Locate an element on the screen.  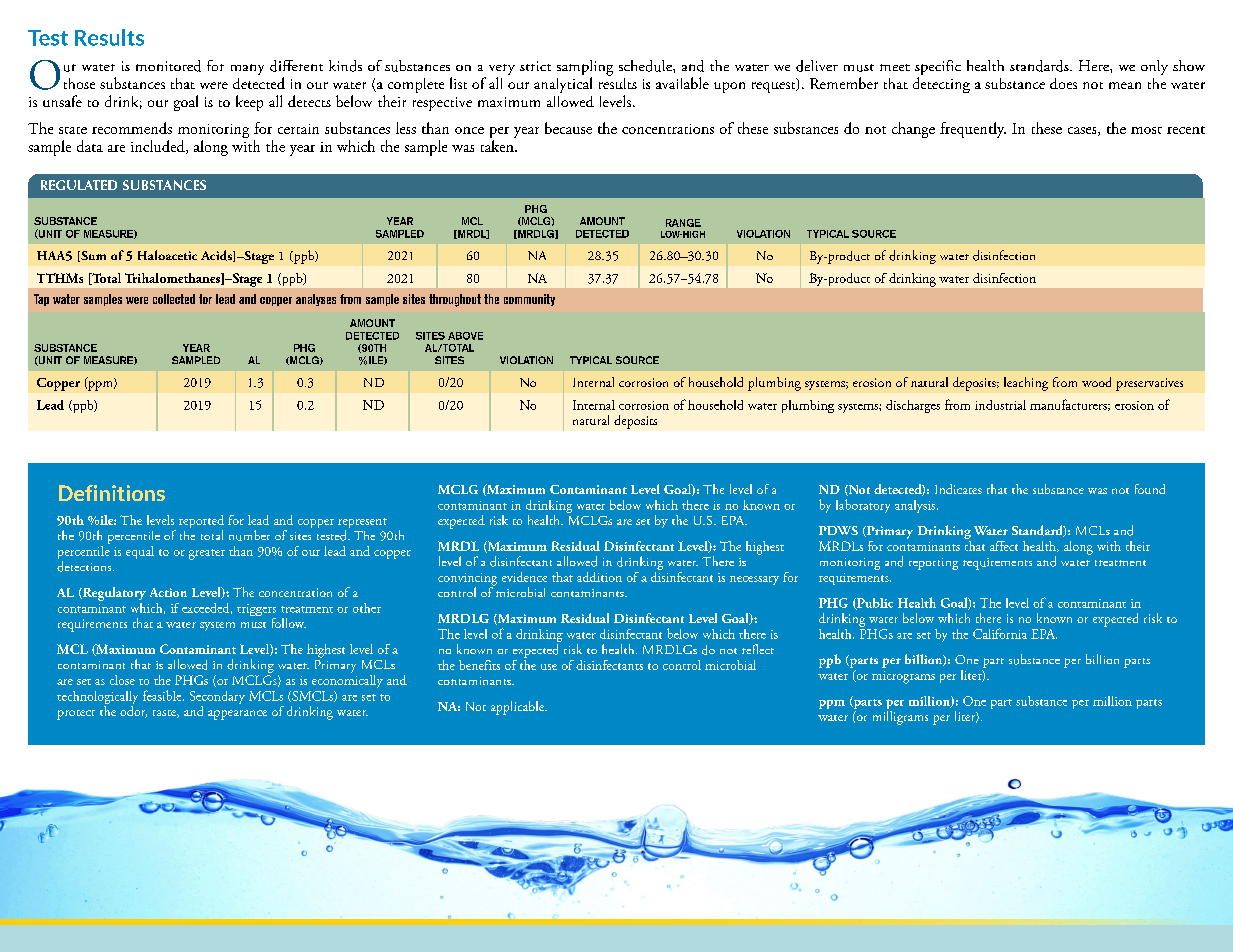
micrograms is located at coordinates (903, 677).
